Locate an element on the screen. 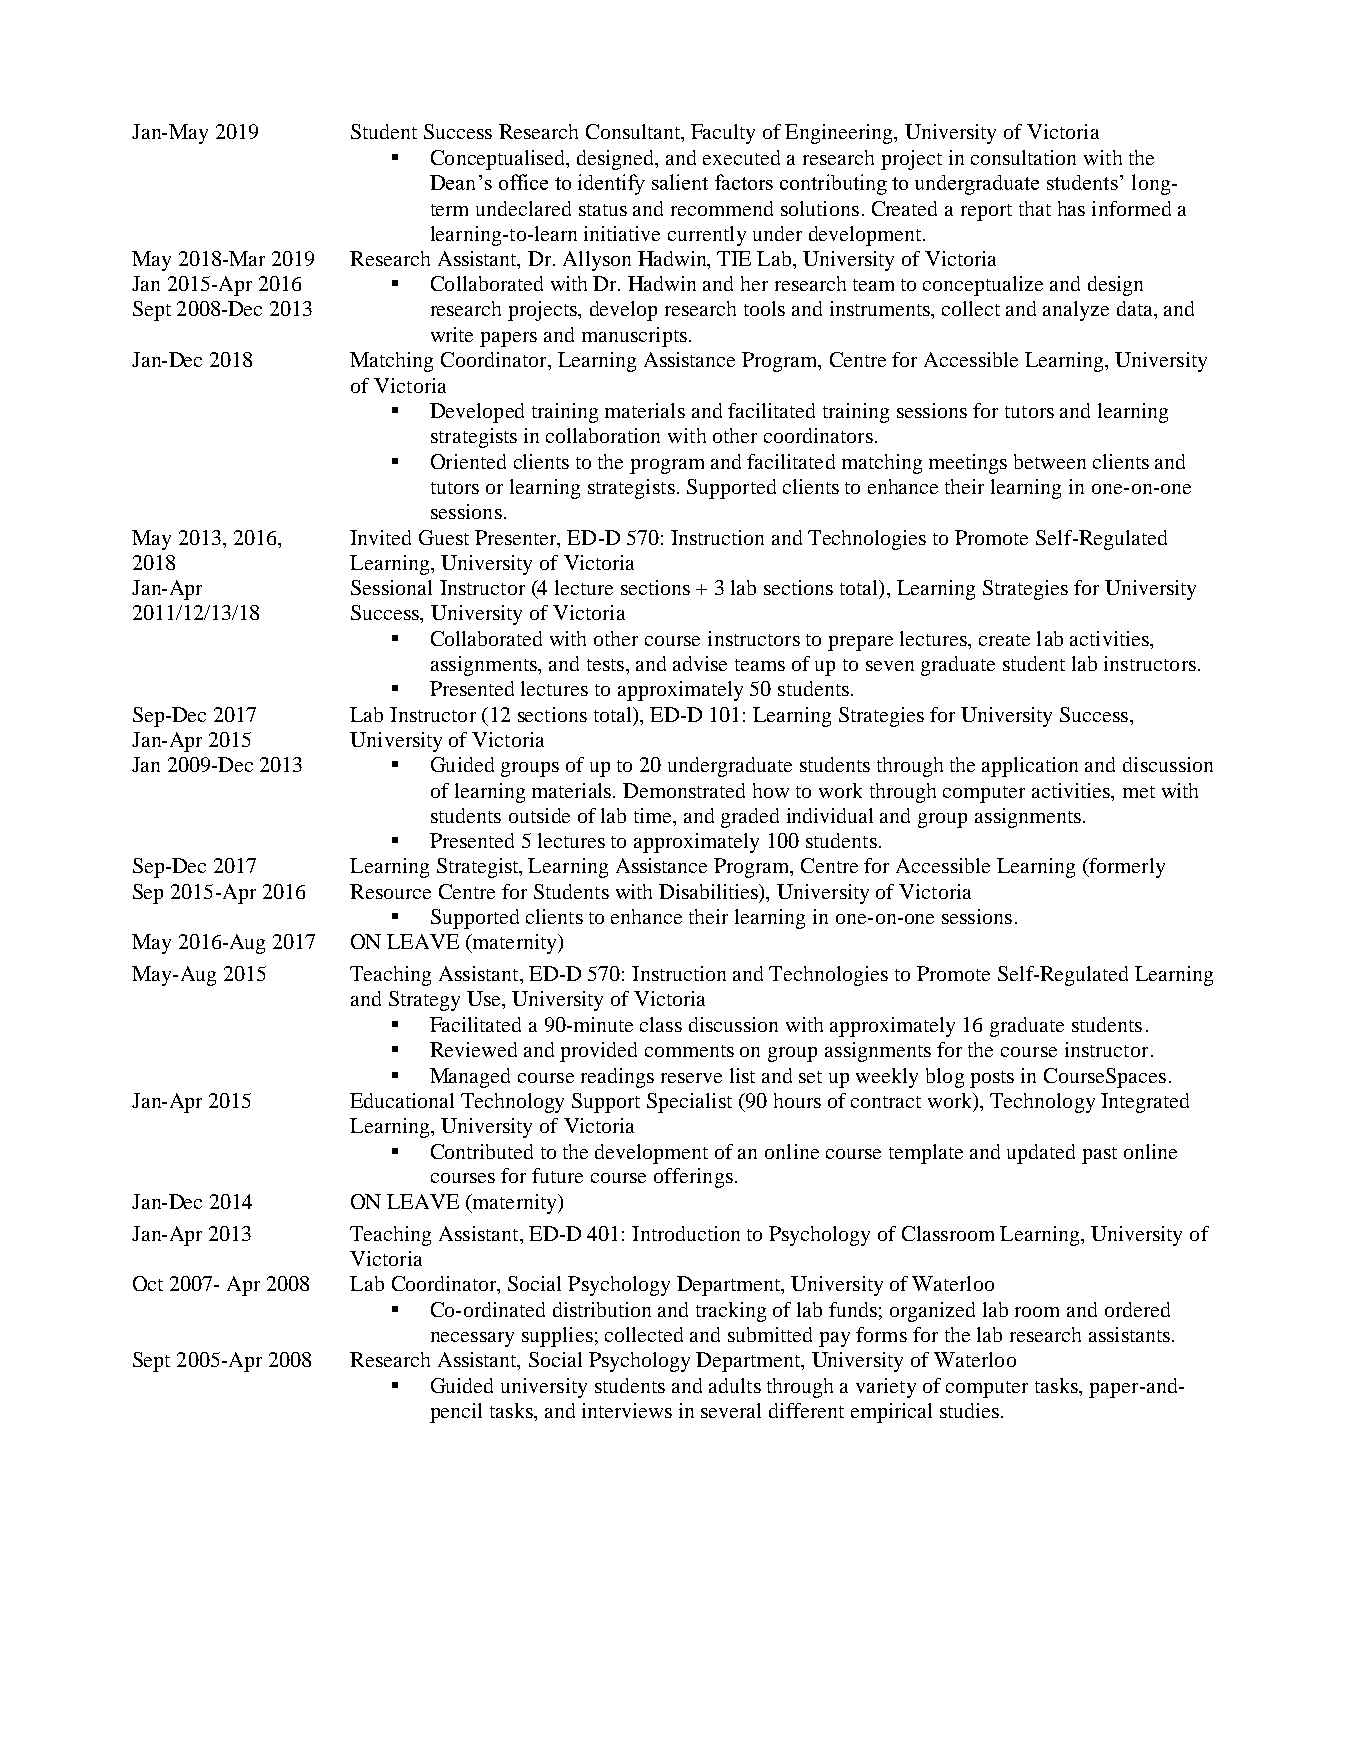 The width and height of the screenshot is (1347, 1743). interviews is located at coordinates (627, 1410).
